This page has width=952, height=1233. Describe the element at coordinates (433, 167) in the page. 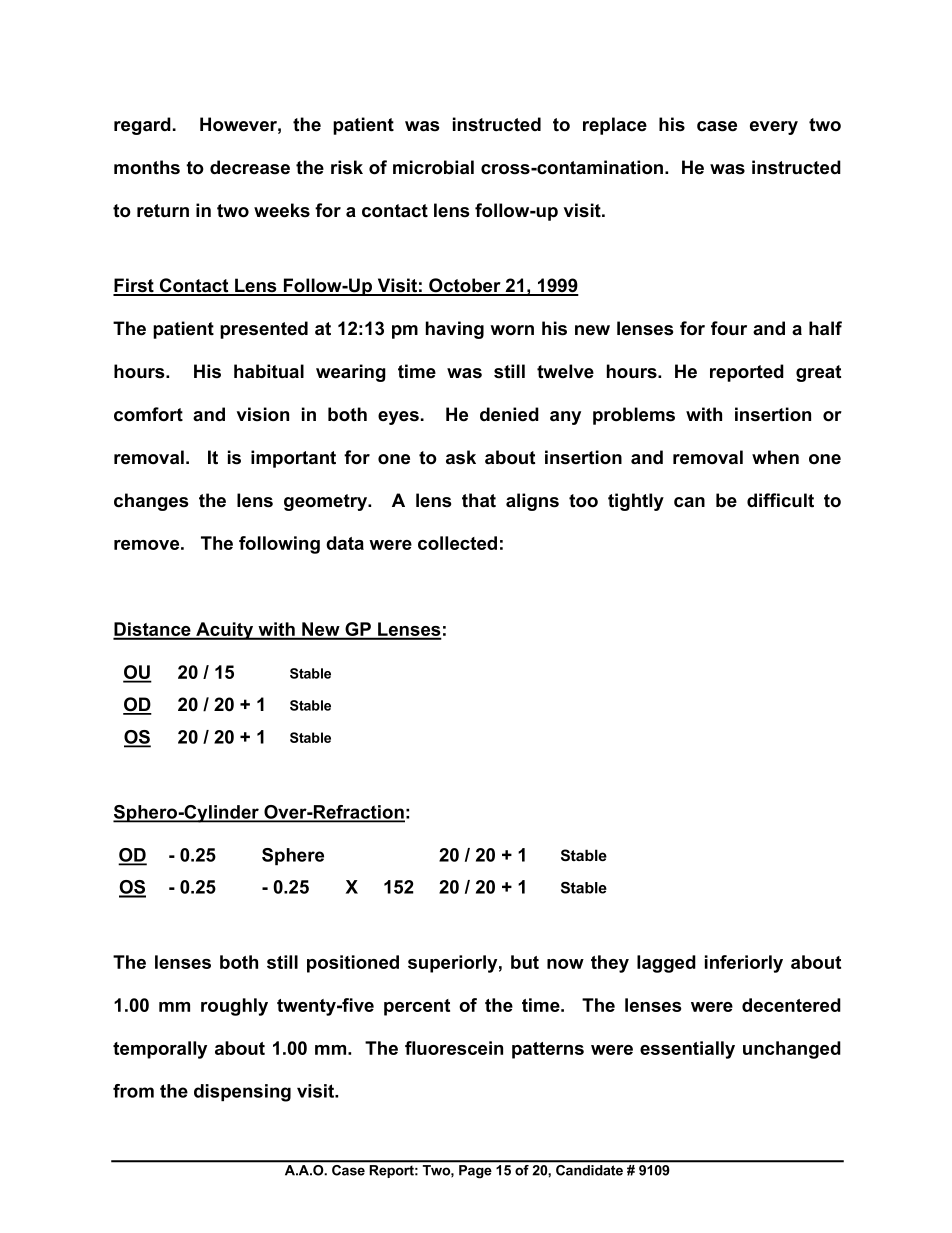

I see `microbial` at that location.
